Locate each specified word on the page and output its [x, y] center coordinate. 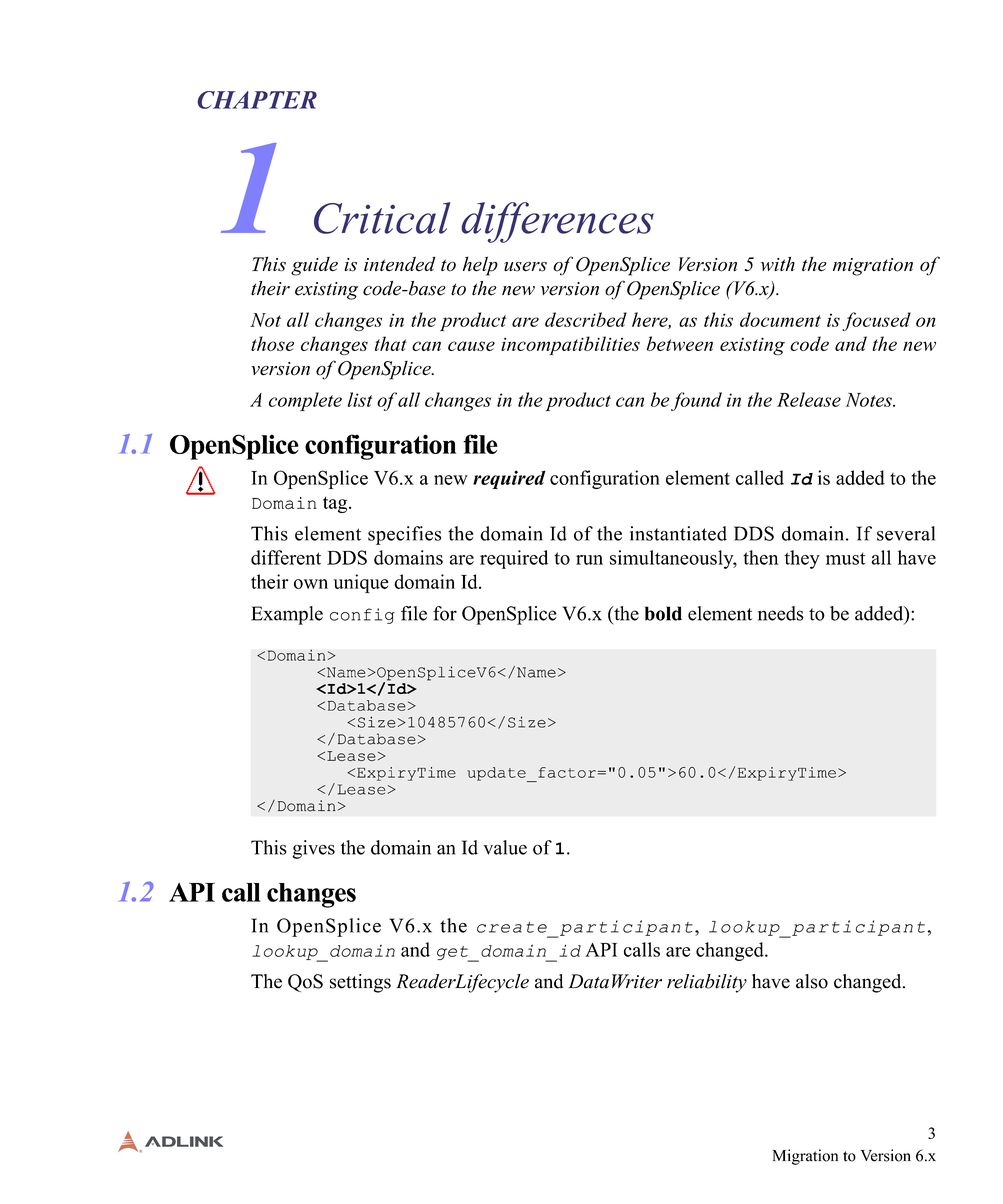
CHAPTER [257, 100]
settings [360, 983]
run [589, 560]
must [845, 558]
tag [336, 505]
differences [558, 222]
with [778, 264]
